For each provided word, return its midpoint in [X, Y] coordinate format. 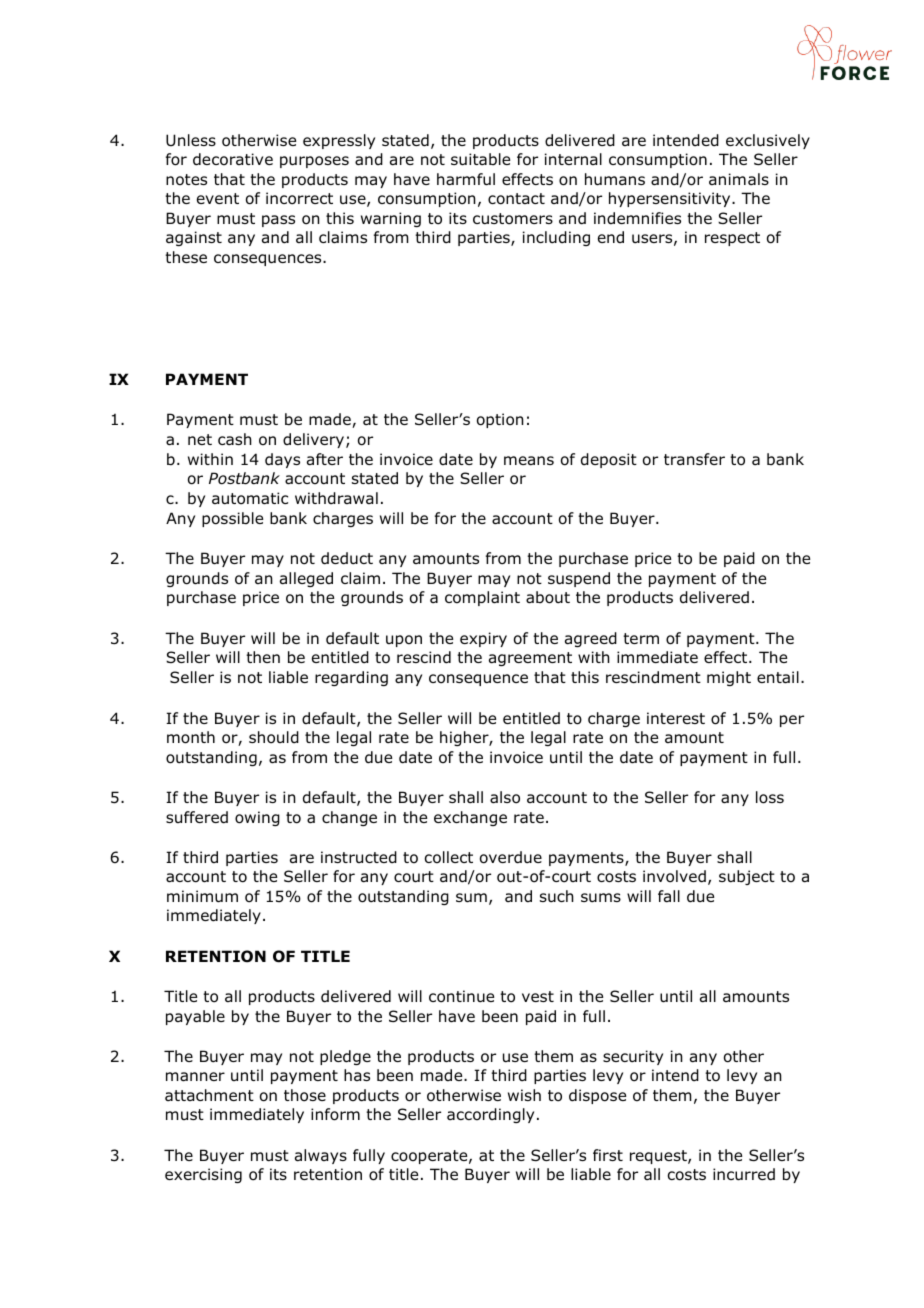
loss [770, 797]
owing [257, 818]
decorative [233, 159]
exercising [203, 1175]
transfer [694, 459]
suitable [480, 159]
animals [739, 179]
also [505, 797]
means [529, 461]
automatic [250, 498]
